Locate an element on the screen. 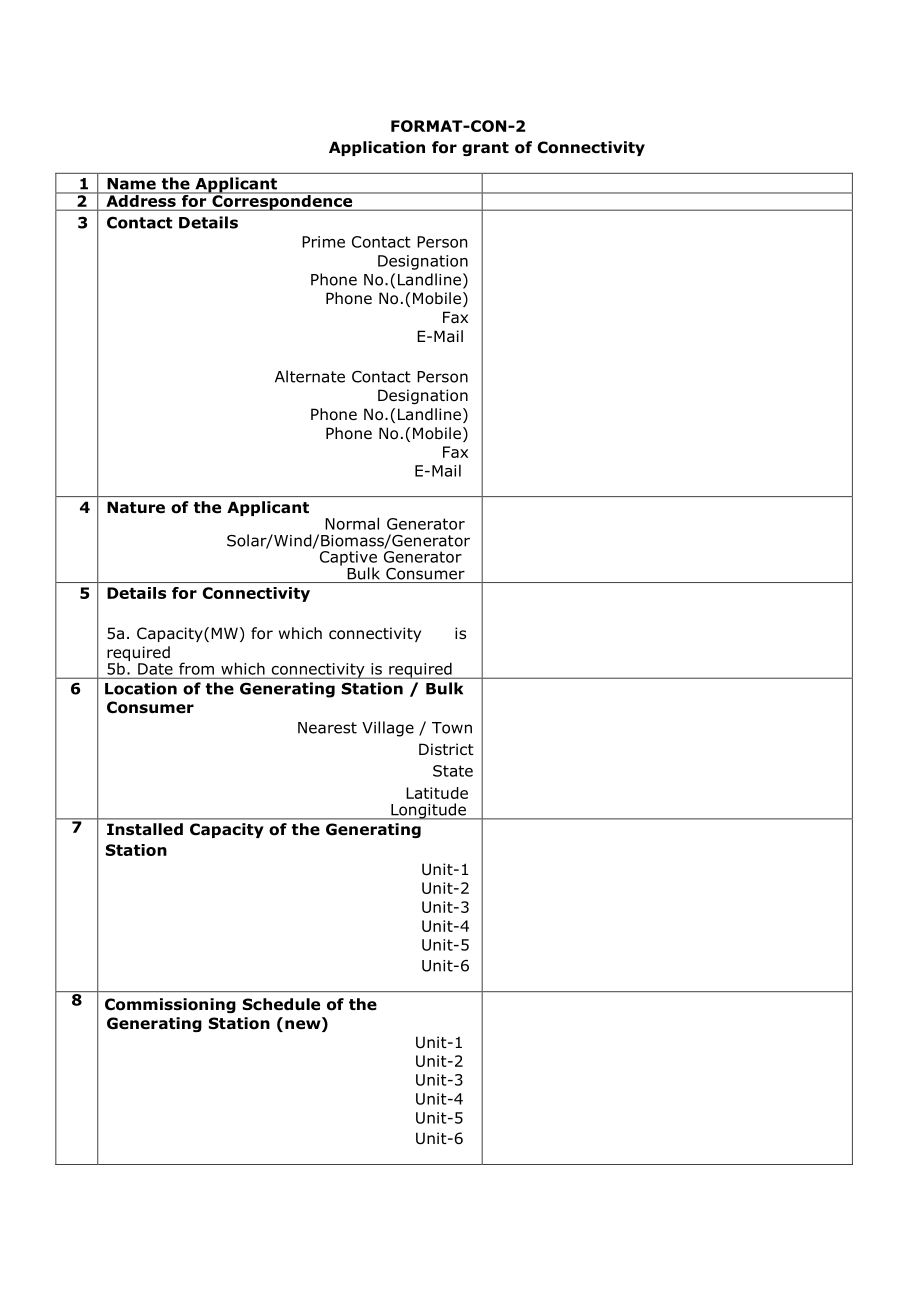 The width and height of the screenshot is (924, 1308). Commissioning is located at coordinates (170, 1005).
